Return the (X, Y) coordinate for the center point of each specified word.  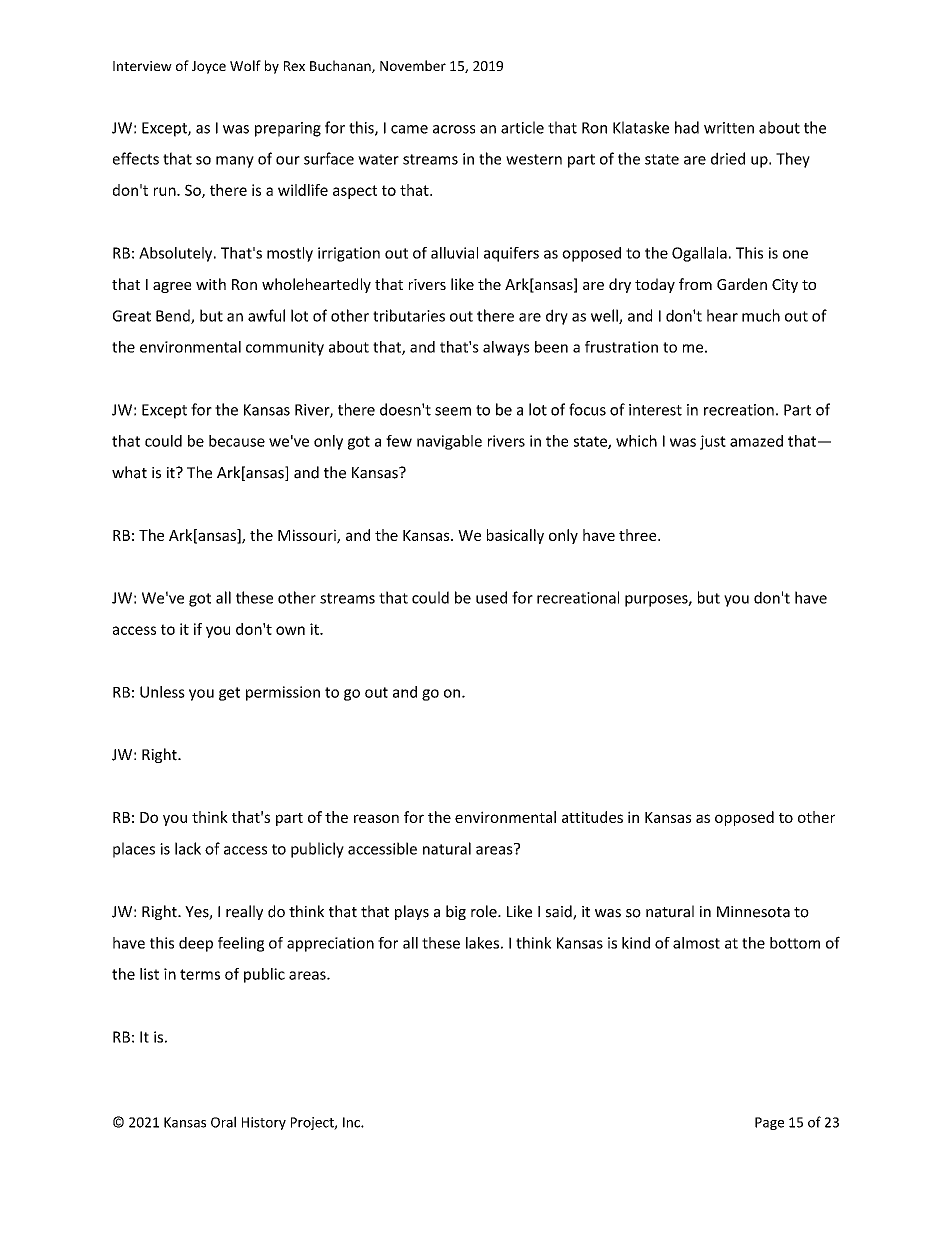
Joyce (209, 67)
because (237, 441)
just (713, 442)
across (454, 129)
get (229, 694)
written (729, 128)
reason (376, 818)
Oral (223, 1122)
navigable (449, 442)
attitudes (592, 817)
